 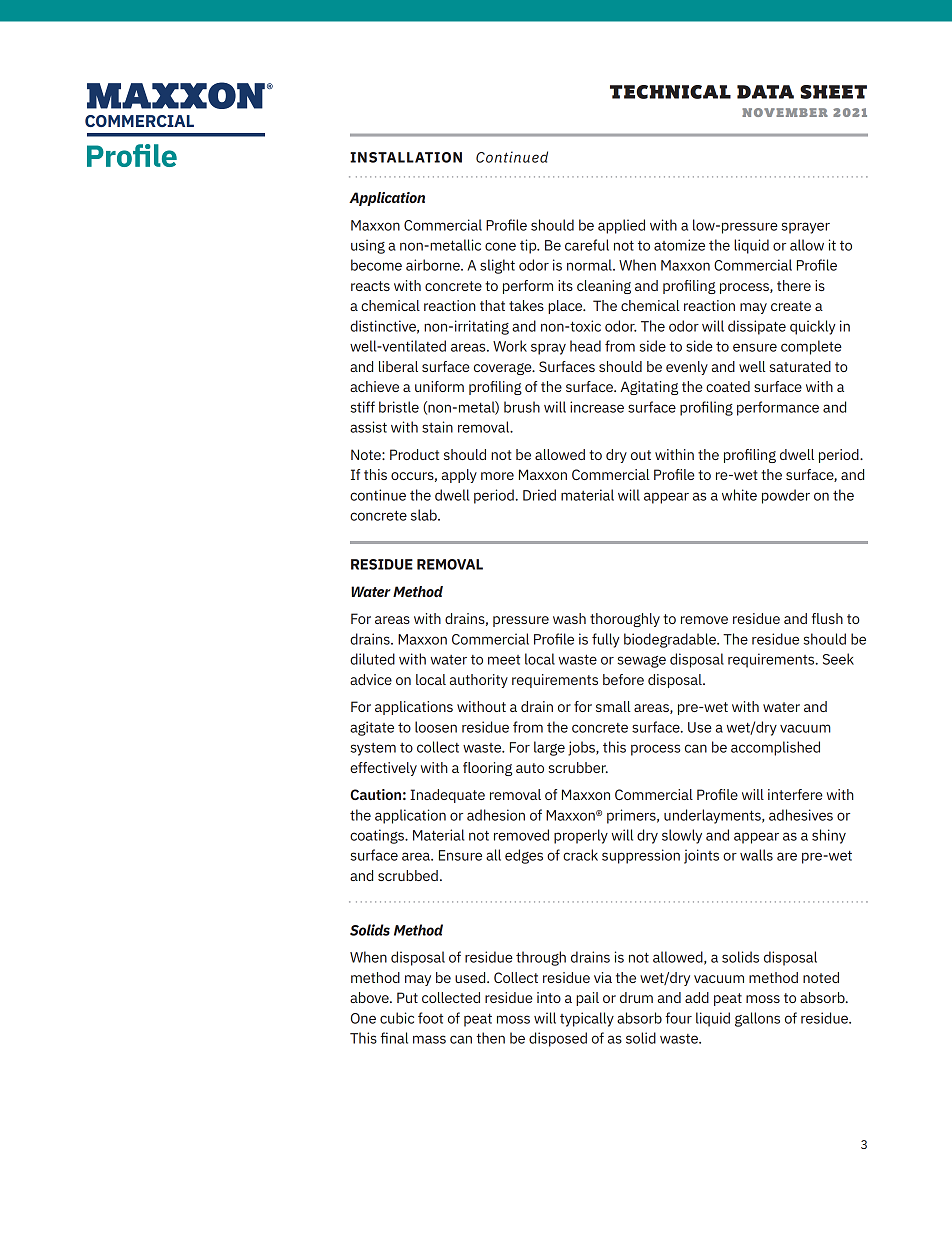 I want to click on thoroughly, so click(x=625, y=620).
